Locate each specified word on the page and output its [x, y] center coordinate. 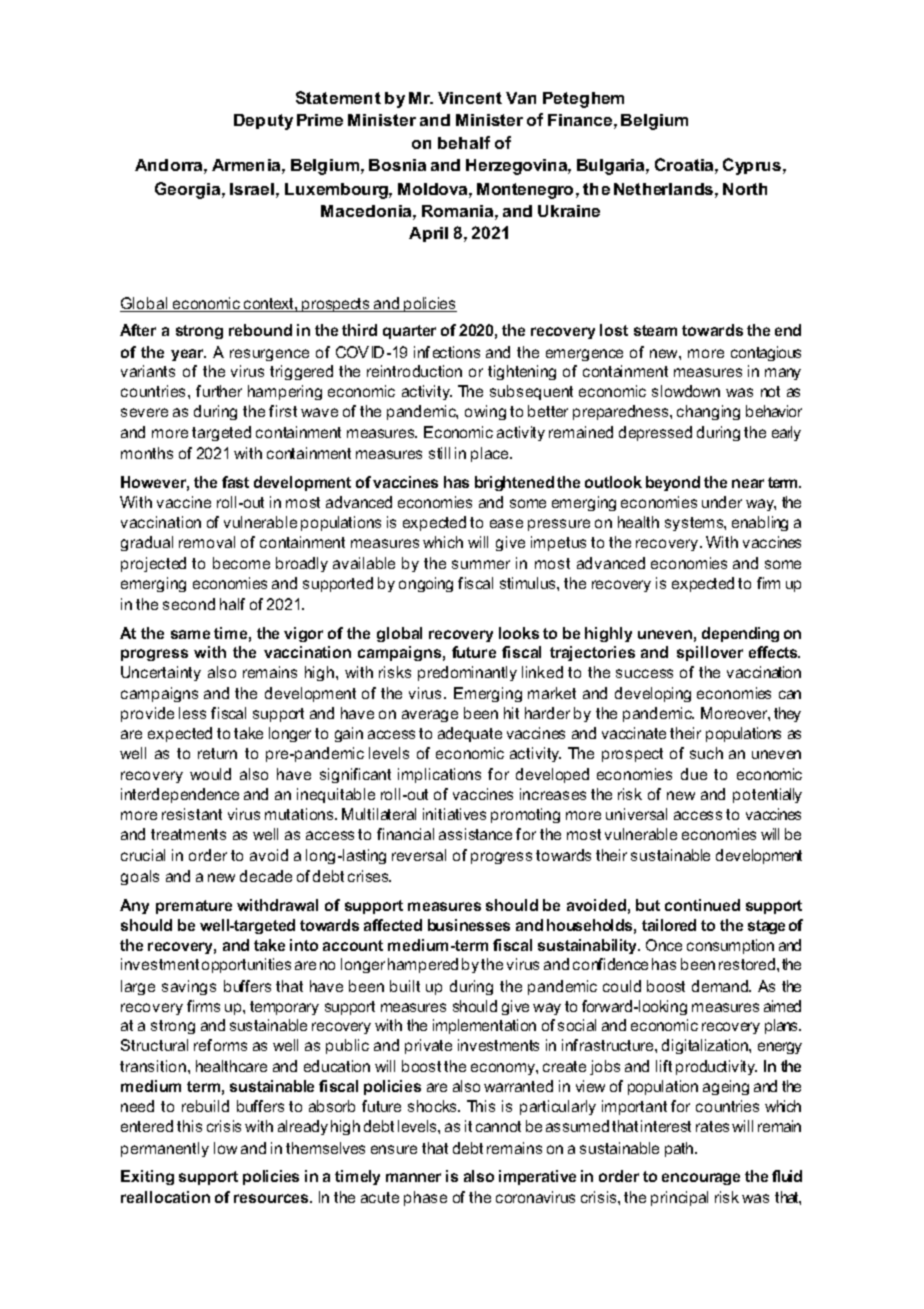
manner [413, 1177]
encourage [701, 1179]
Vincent [470, 98]
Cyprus [753, 166]
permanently [165, 1149]
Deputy [263, 122]
